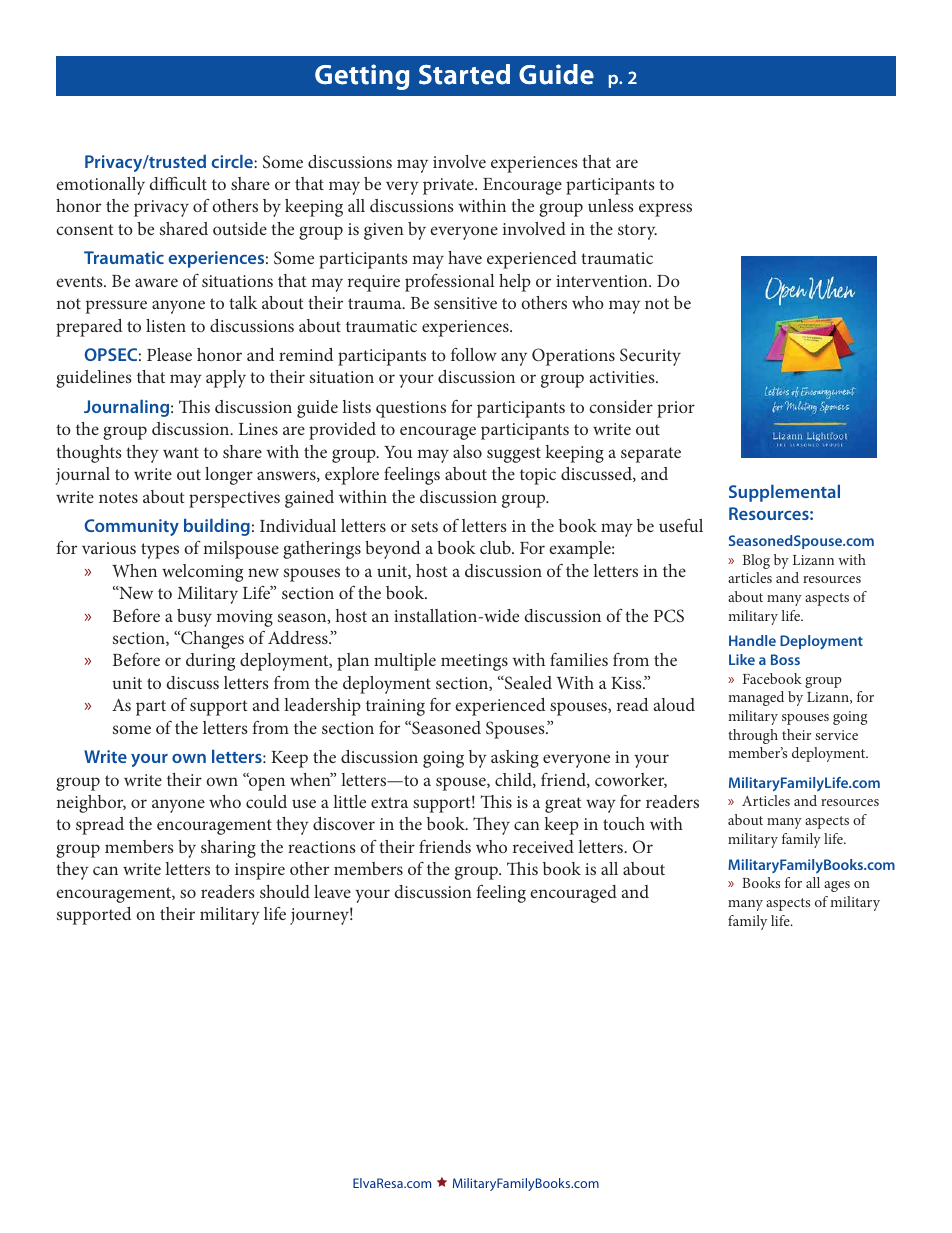 The width and height of the image is (952, 1233). What do you see at coordinates (681, 525) in the image?
I see `useful` at bounding box center [681, 525].
